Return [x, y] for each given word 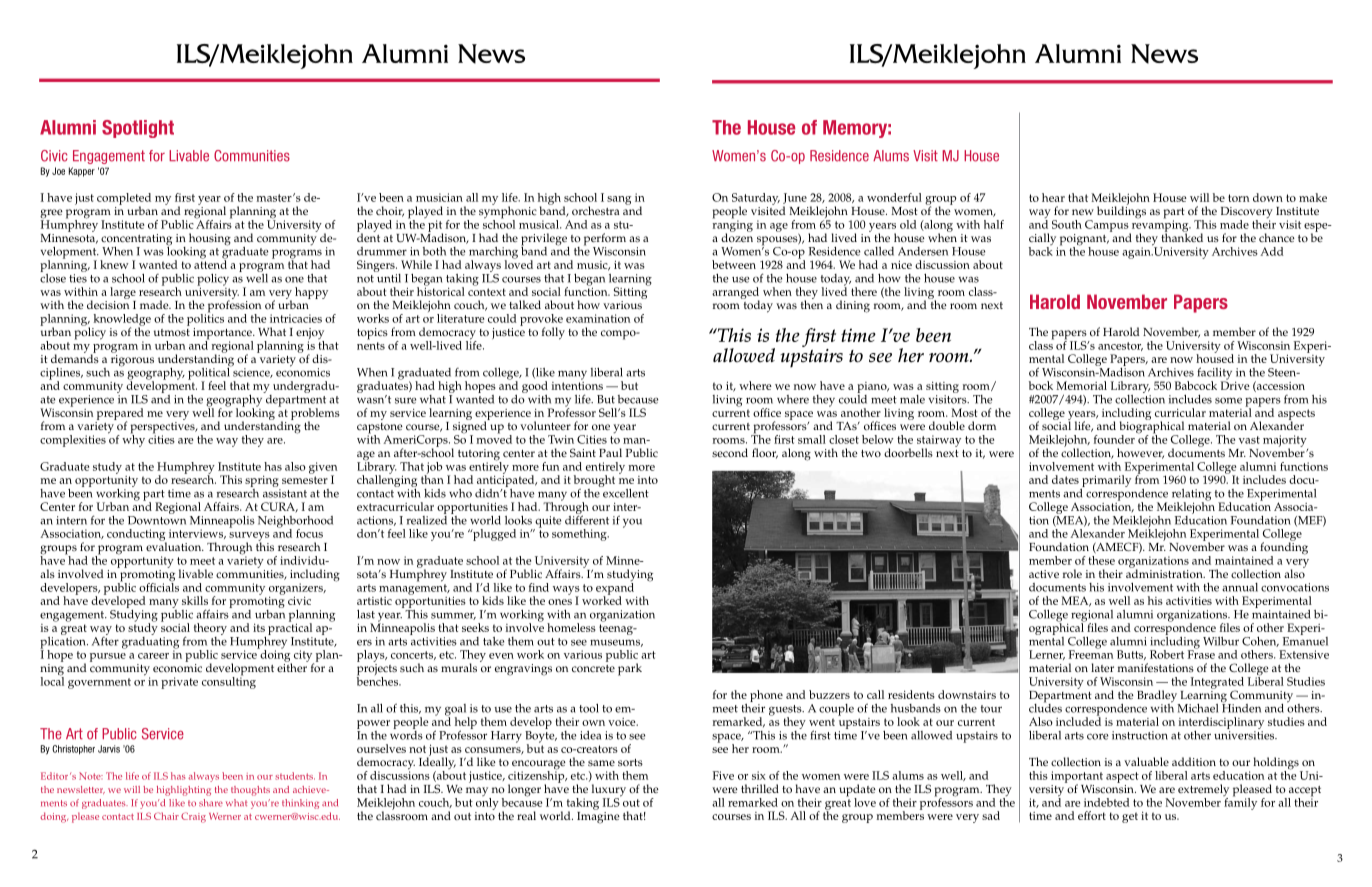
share [211, 803]
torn [1238, 198]
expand [616, 588]
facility [1214, 374]
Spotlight [138, 129]
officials [159, 586]
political [209, 373]
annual [1240, 587]
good [535, 388]
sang [619, 200]
